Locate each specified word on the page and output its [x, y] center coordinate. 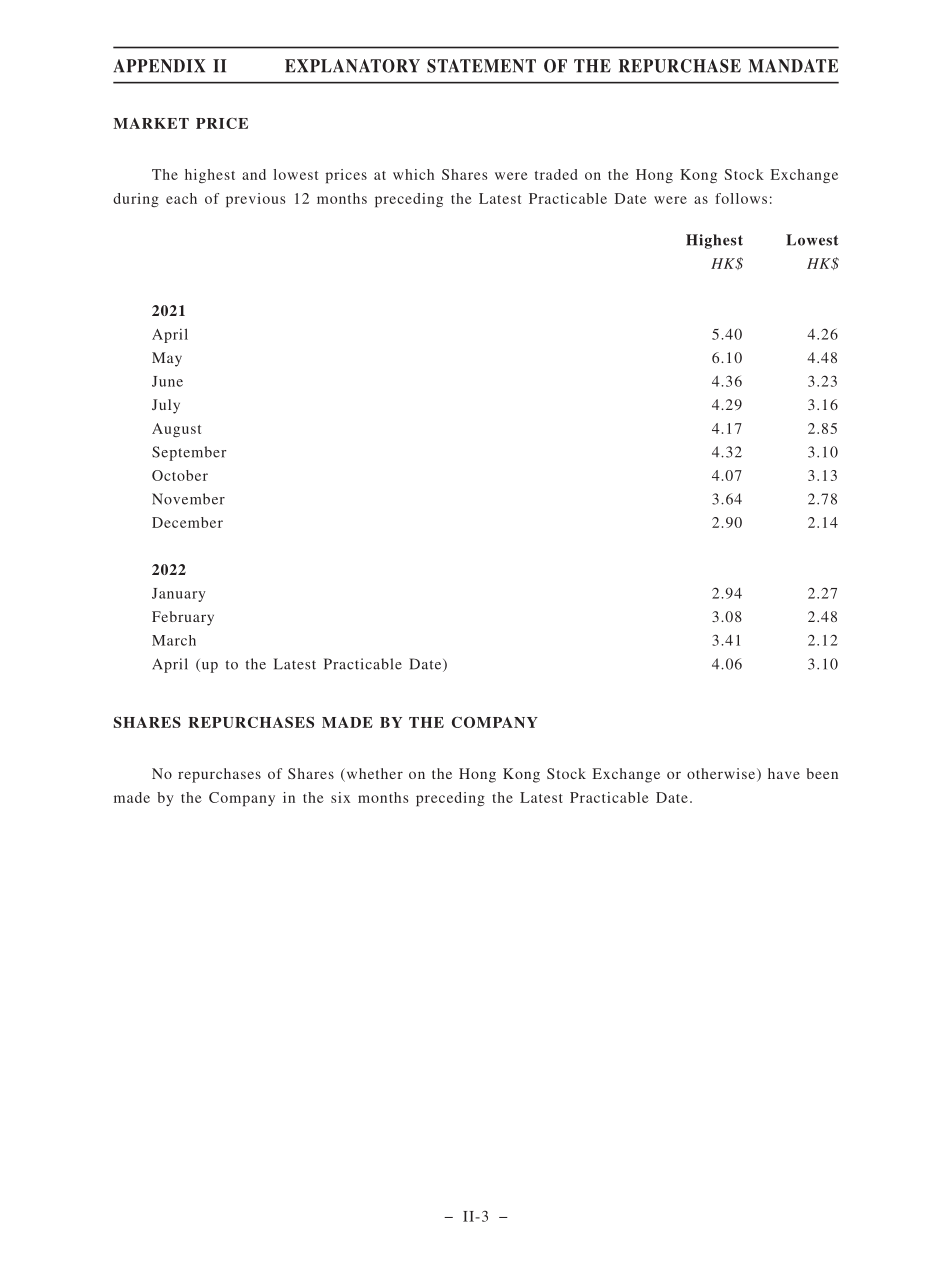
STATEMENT [481, 66]
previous [255, 200]
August [176, 430]
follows [741, 198]
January [179, 595]
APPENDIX [159, 66]
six [340, 797]
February [183, 618]
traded [556, 174]
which [413, 174]
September [189, 453]
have [784, 773]
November [188, 499]
